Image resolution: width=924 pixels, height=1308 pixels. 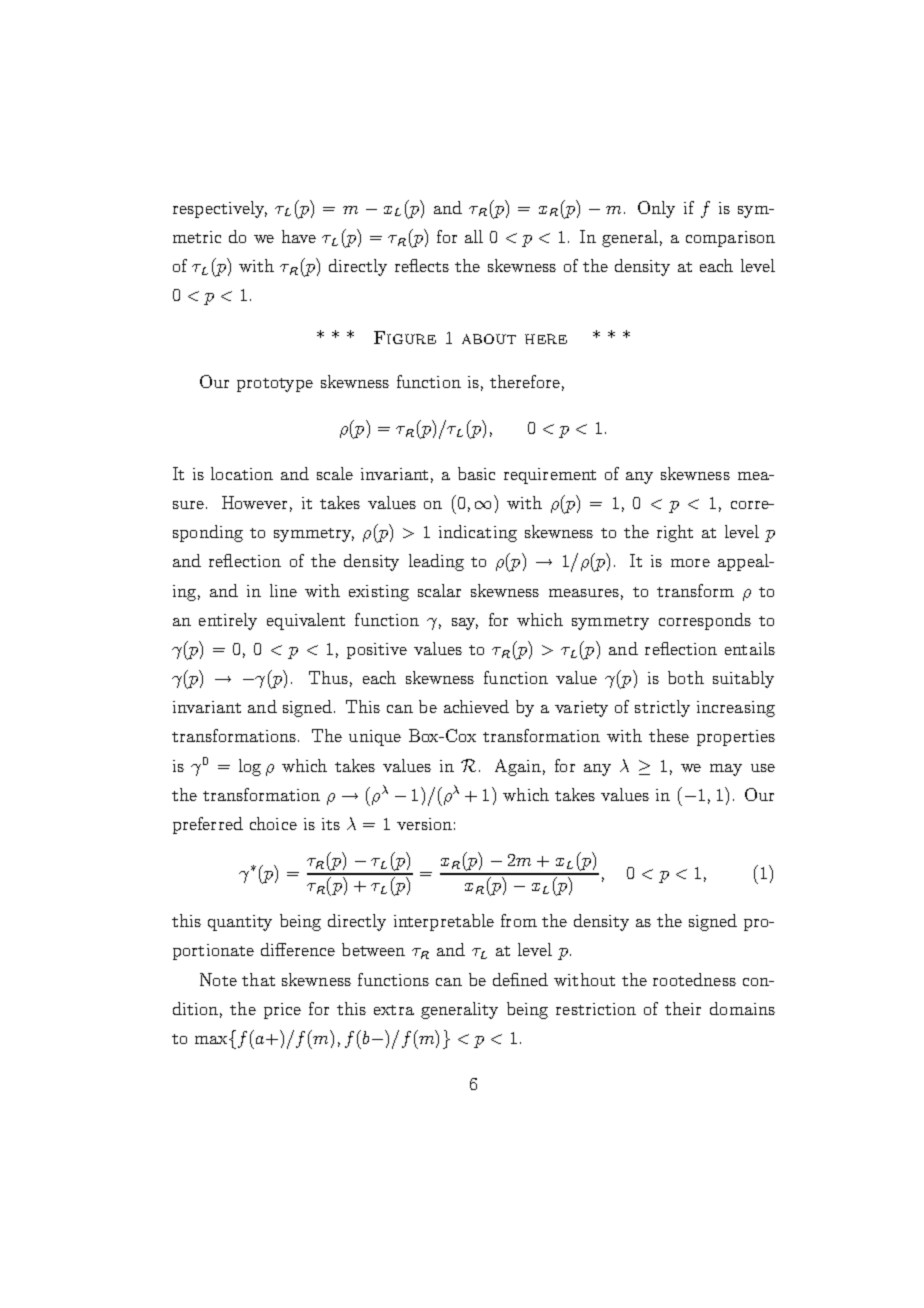 I want to click on more, so click(x=690, y=563).
